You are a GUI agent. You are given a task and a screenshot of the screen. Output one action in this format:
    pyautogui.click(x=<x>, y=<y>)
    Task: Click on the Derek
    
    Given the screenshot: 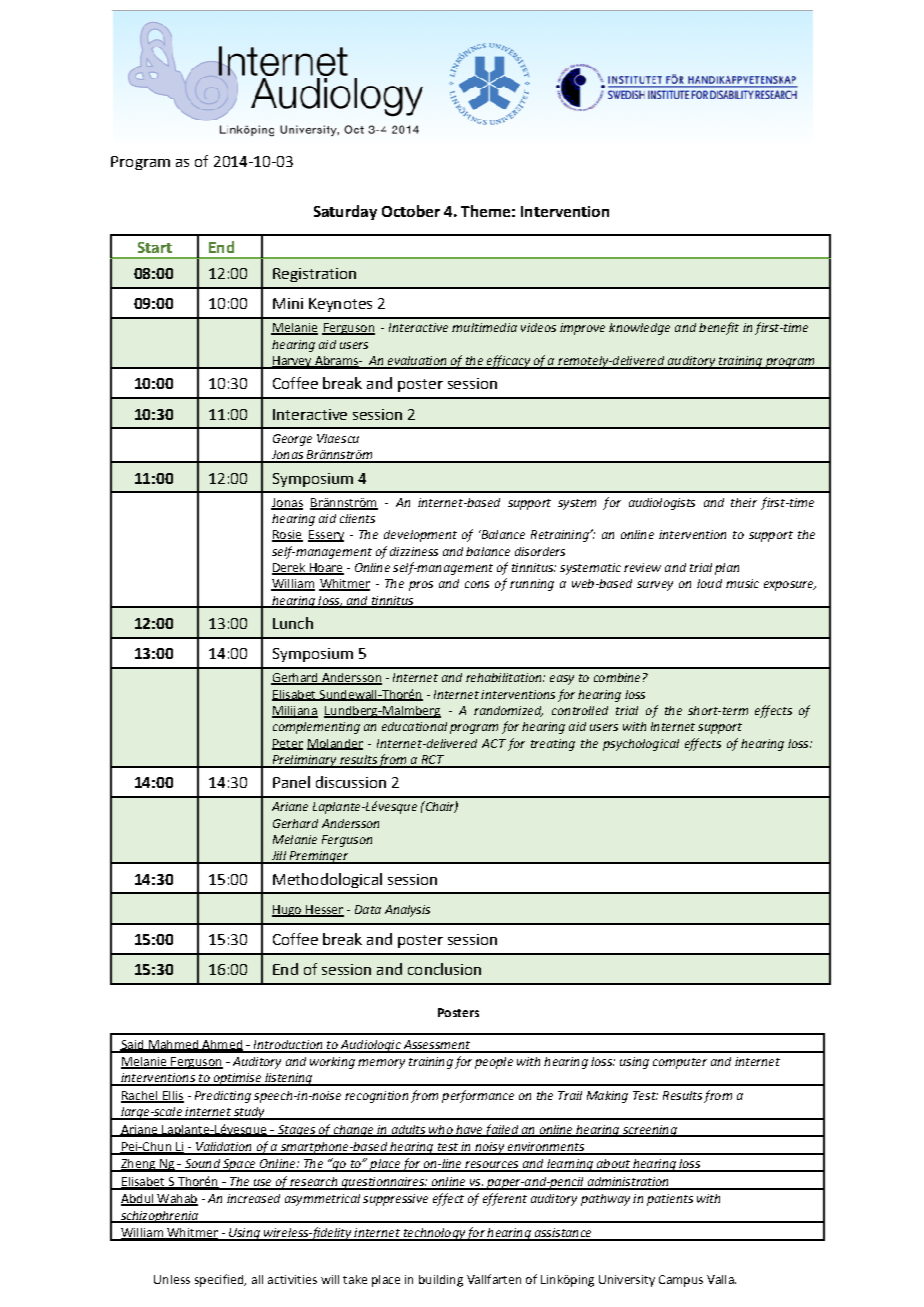 What is the action you would take?
    pyautogui.click(x=290, y=569)
